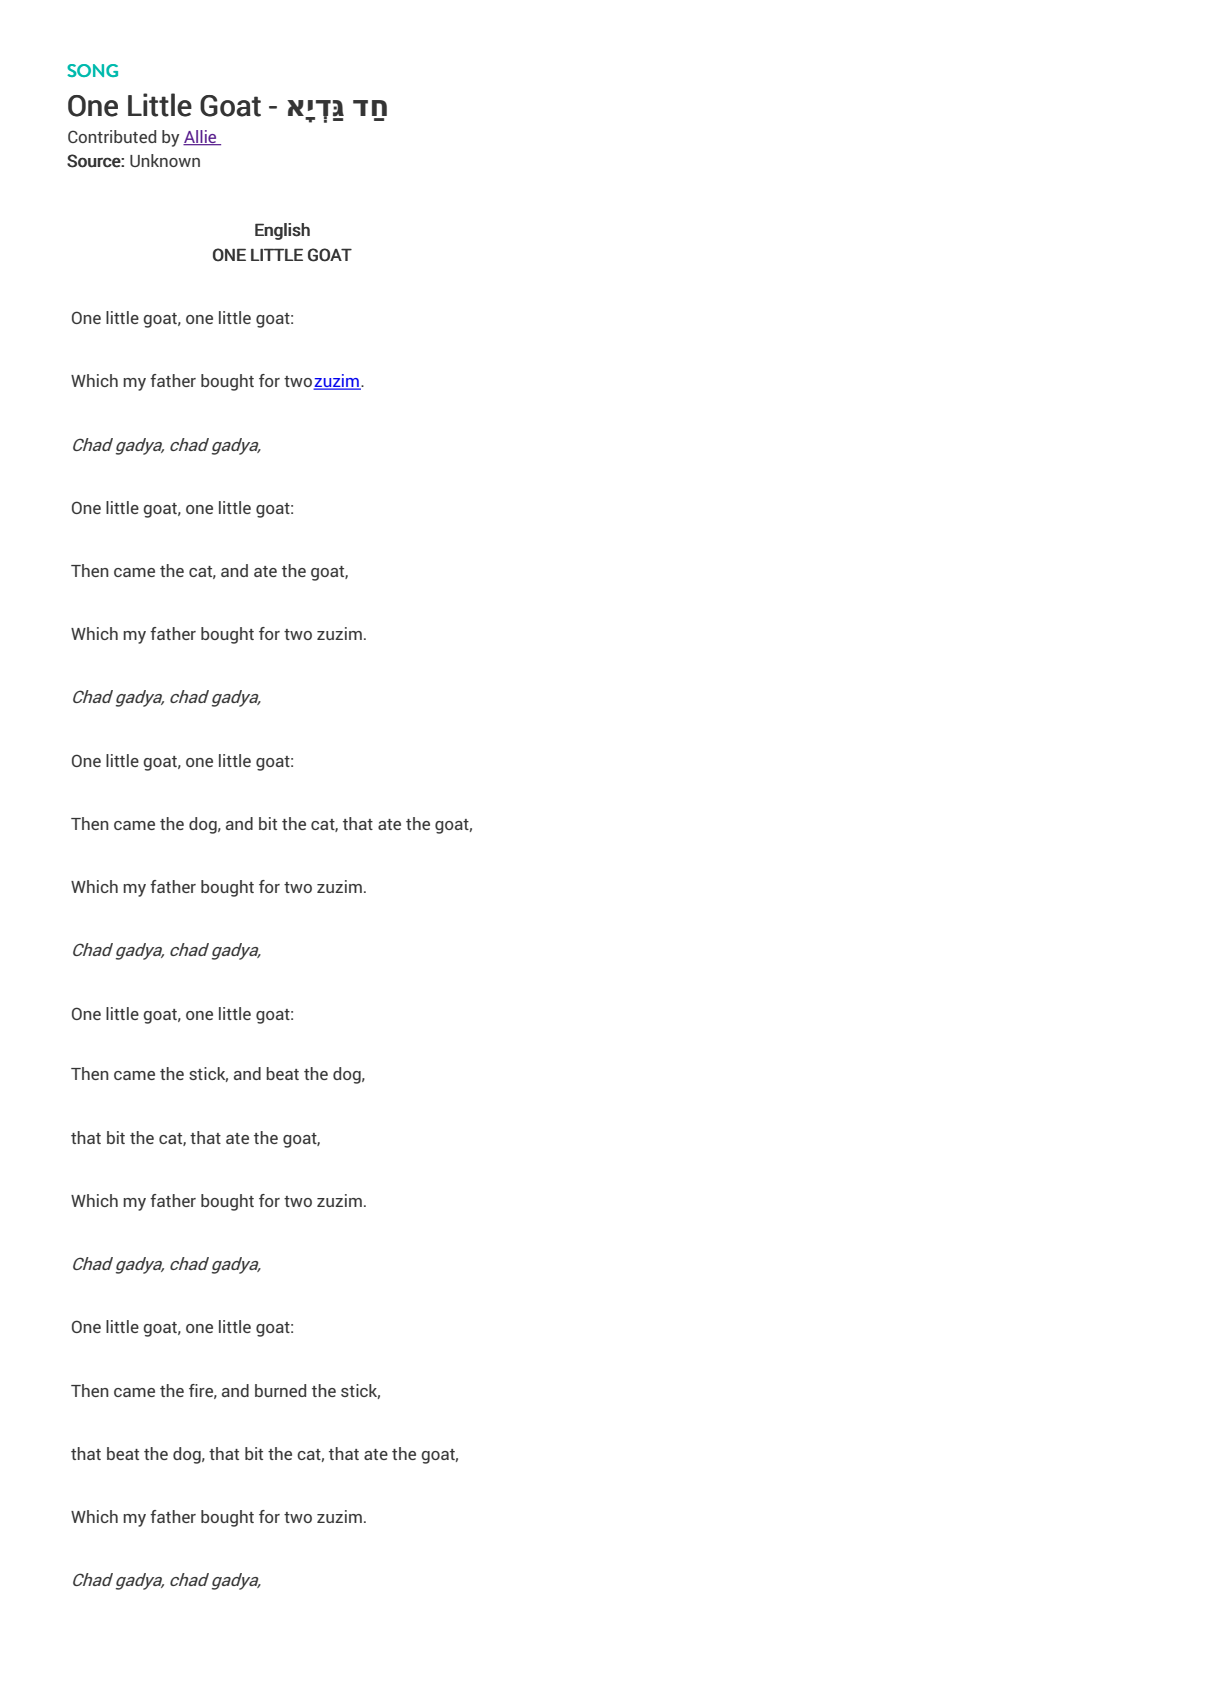 The width and height of the screenshot is (1205, 1706). Describe the element at coordinates (165, 160) in the screenshot. I see `Unknown` at that location.
